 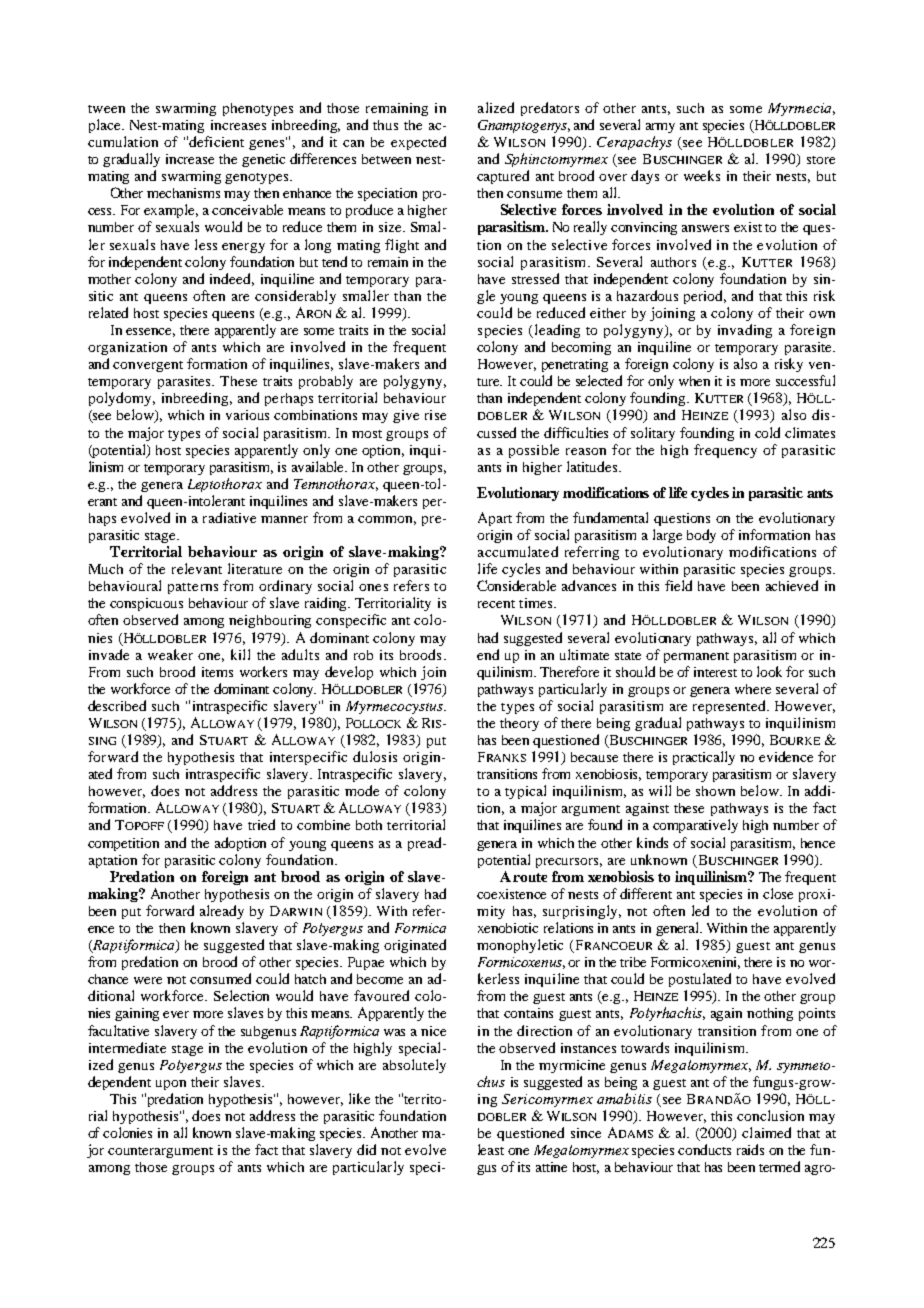 I want to click on weaker, so click(x=170, y=654).
